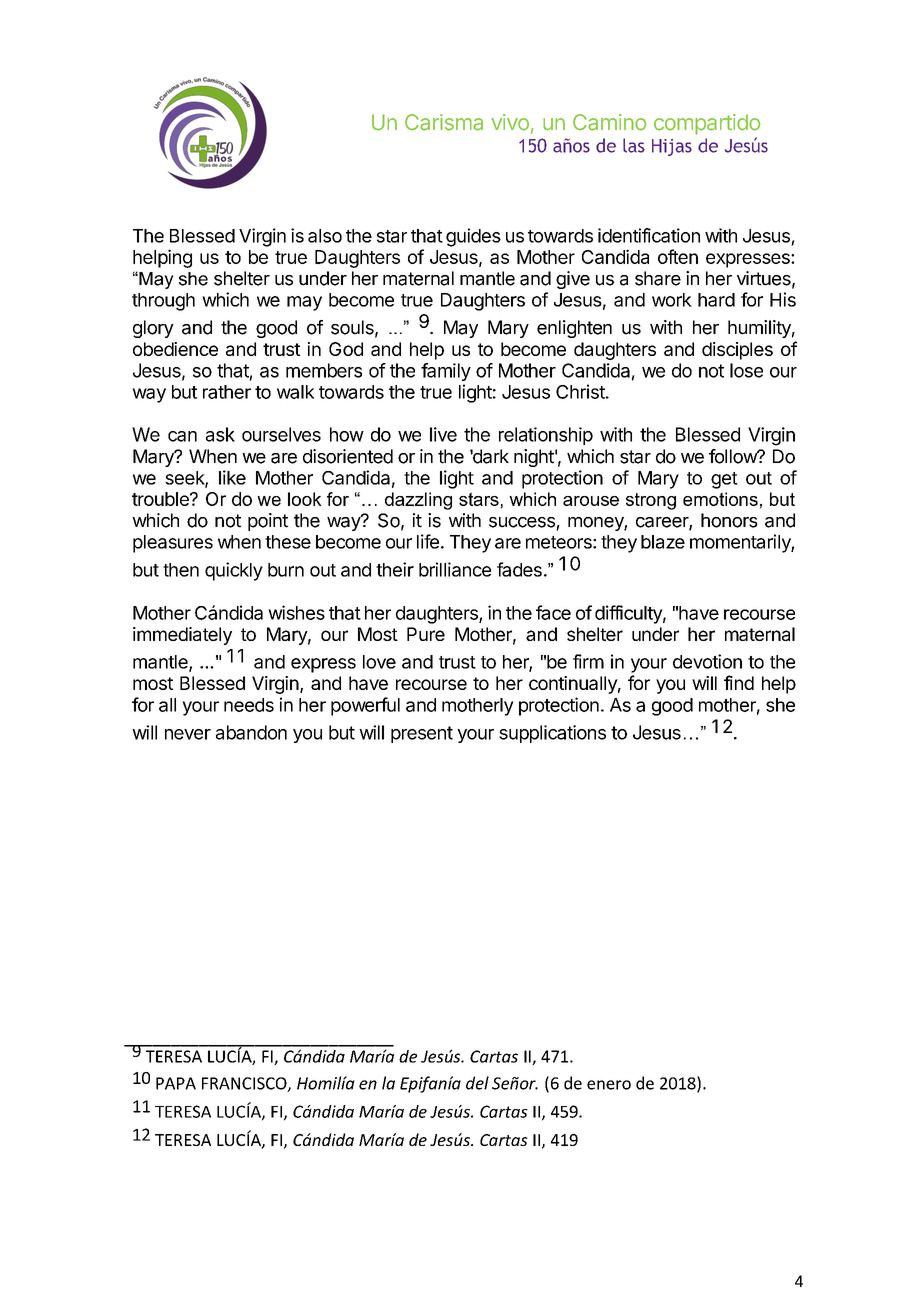  Describe the element at coordinates (477, 1083) in the page. I see `del` at that location.
